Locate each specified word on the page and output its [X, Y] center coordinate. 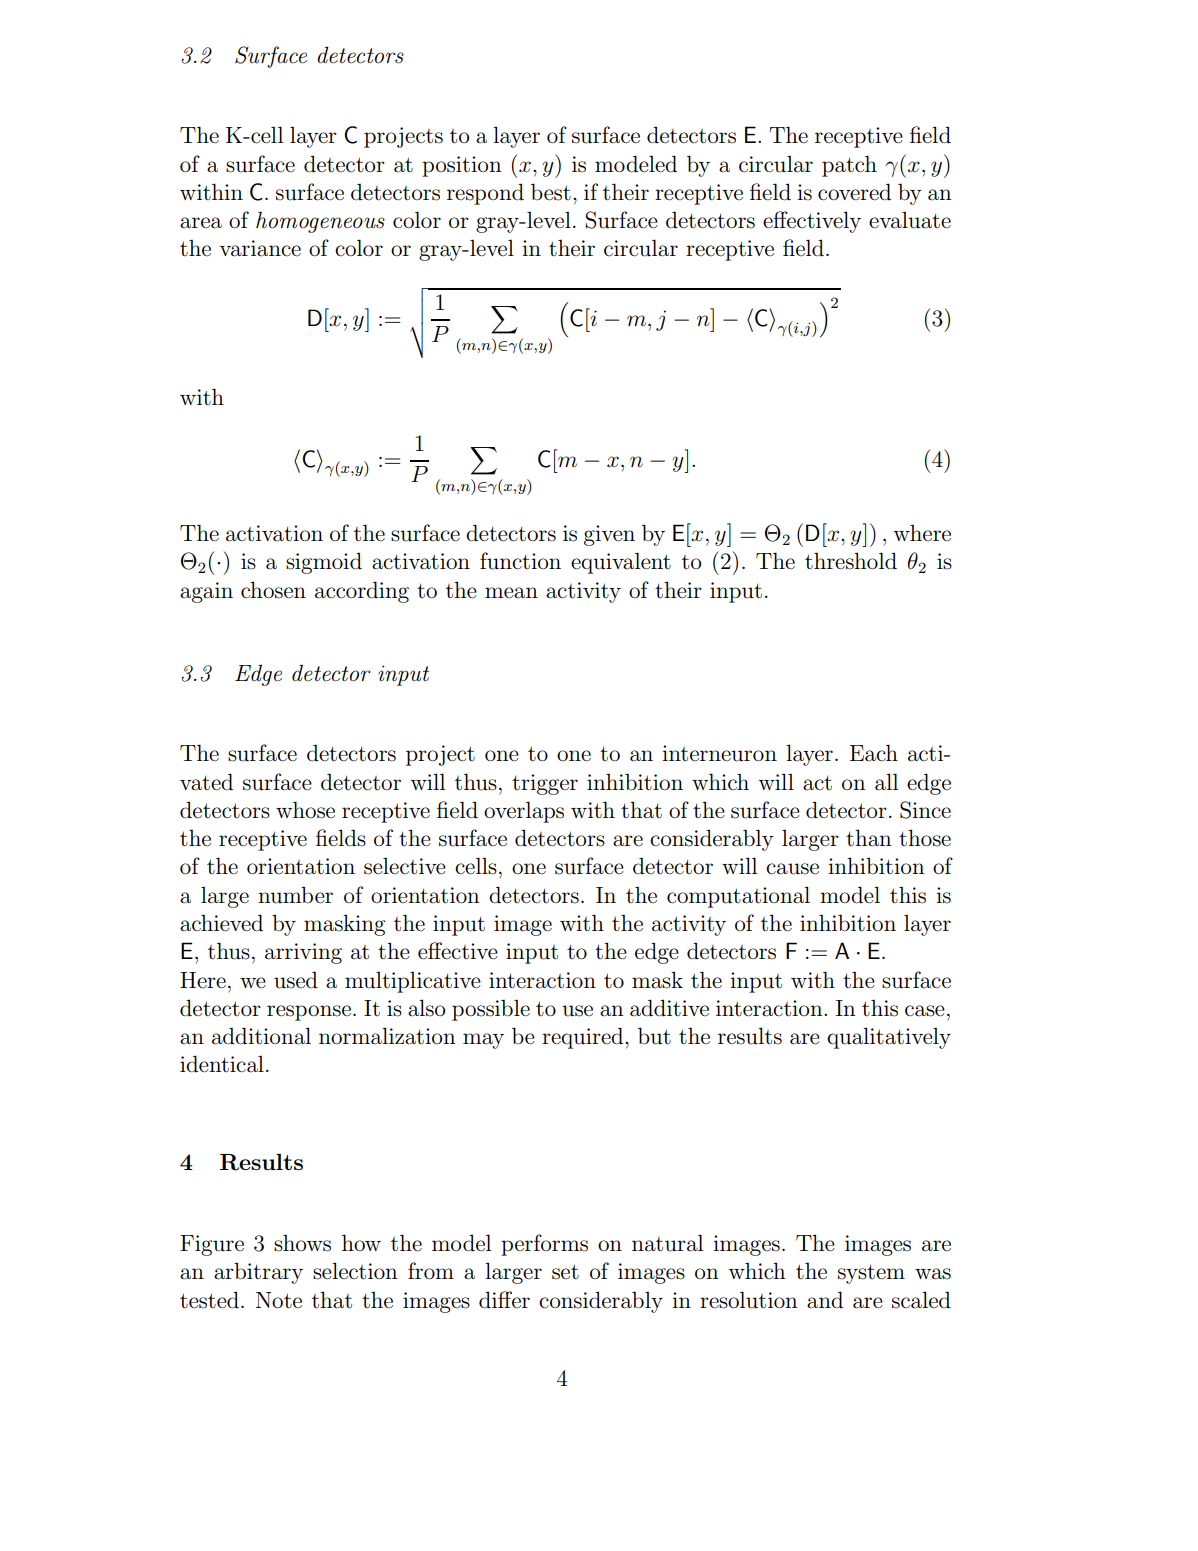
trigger [545, 784]
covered [854, 192]
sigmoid [324, 563]
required [584, 1038]
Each [874, 753]
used [296, 980]
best [551, 192]
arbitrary [258, 1273]
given [609, 535]
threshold [851, 561]
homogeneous [320, 222]
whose [305, 810]
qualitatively [889, 1038]
